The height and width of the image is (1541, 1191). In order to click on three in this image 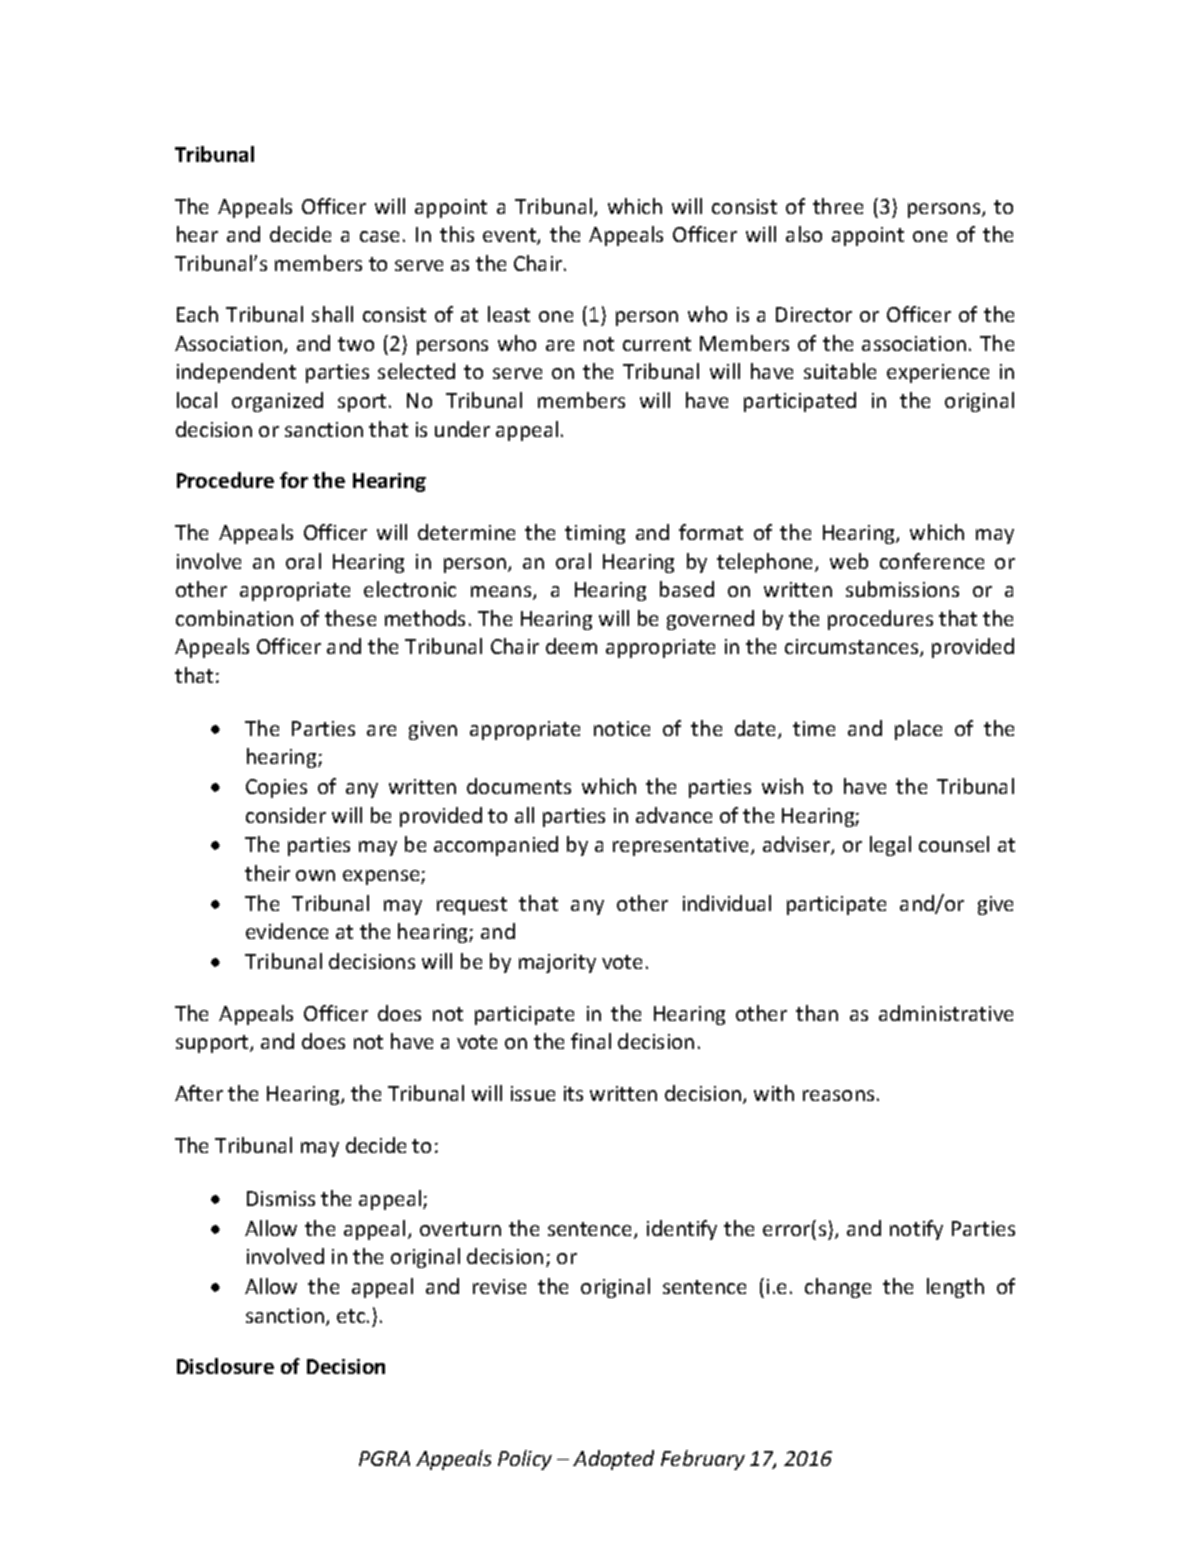, I will do `click(838, 206)`.
